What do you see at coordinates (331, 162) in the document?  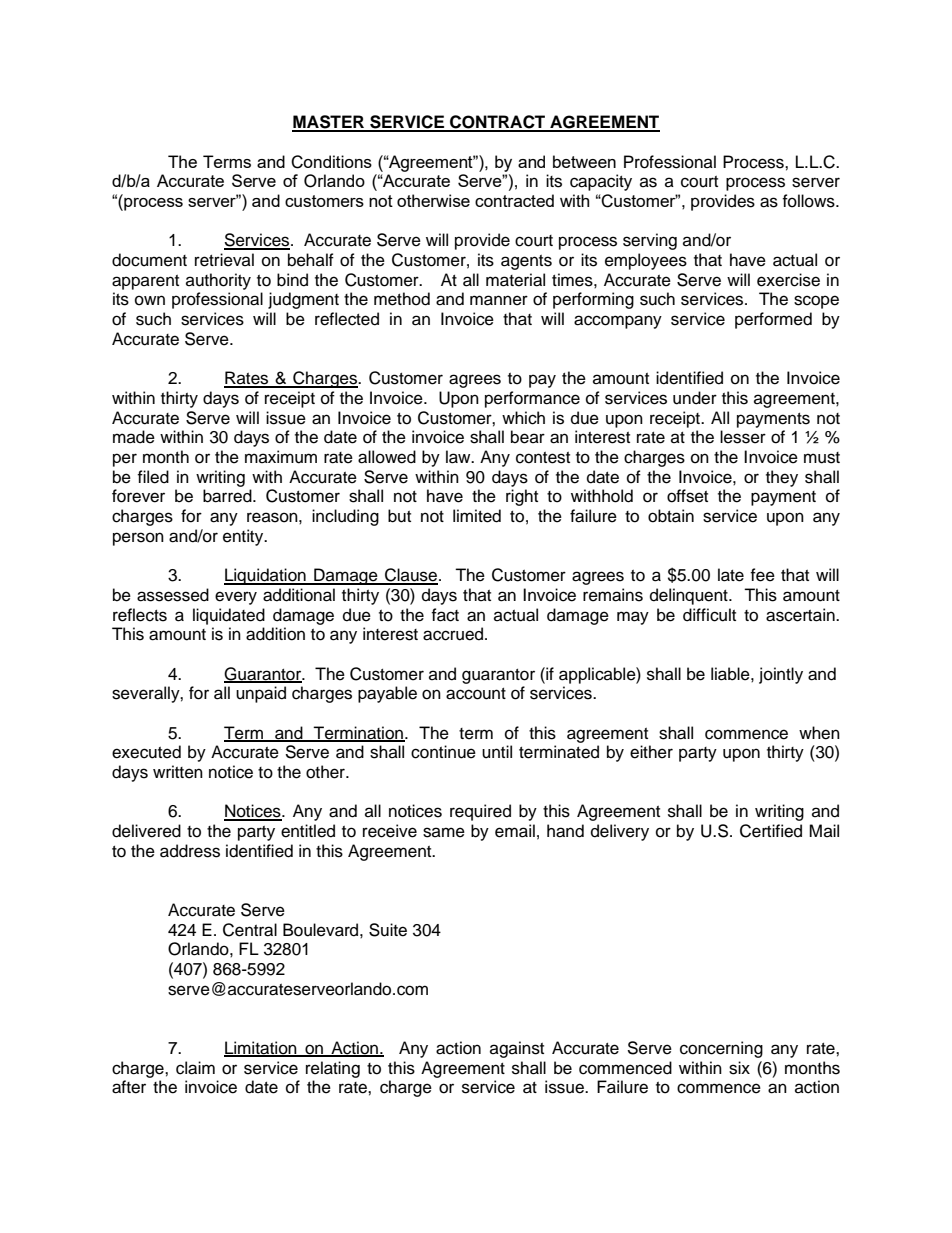 I see `Conditions` at bounding box center [331, 162].
